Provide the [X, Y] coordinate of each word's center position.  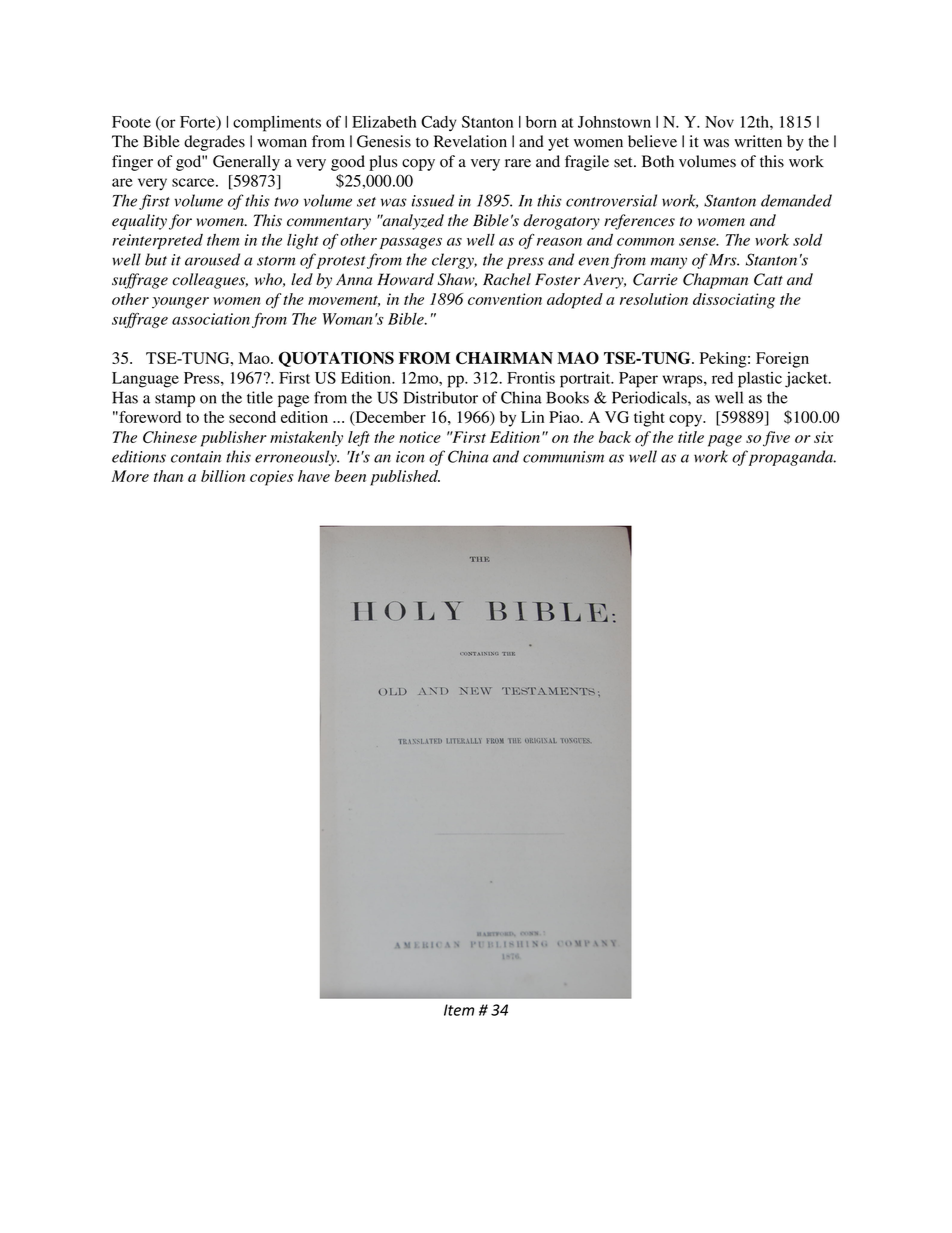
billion [223, 476]
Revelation [470, 141]
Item [459, 1010]
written [758, 141]
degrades [214, 143]
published [405, 478]
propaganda [792, 458]
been [350, 476]
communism [563, 457]
